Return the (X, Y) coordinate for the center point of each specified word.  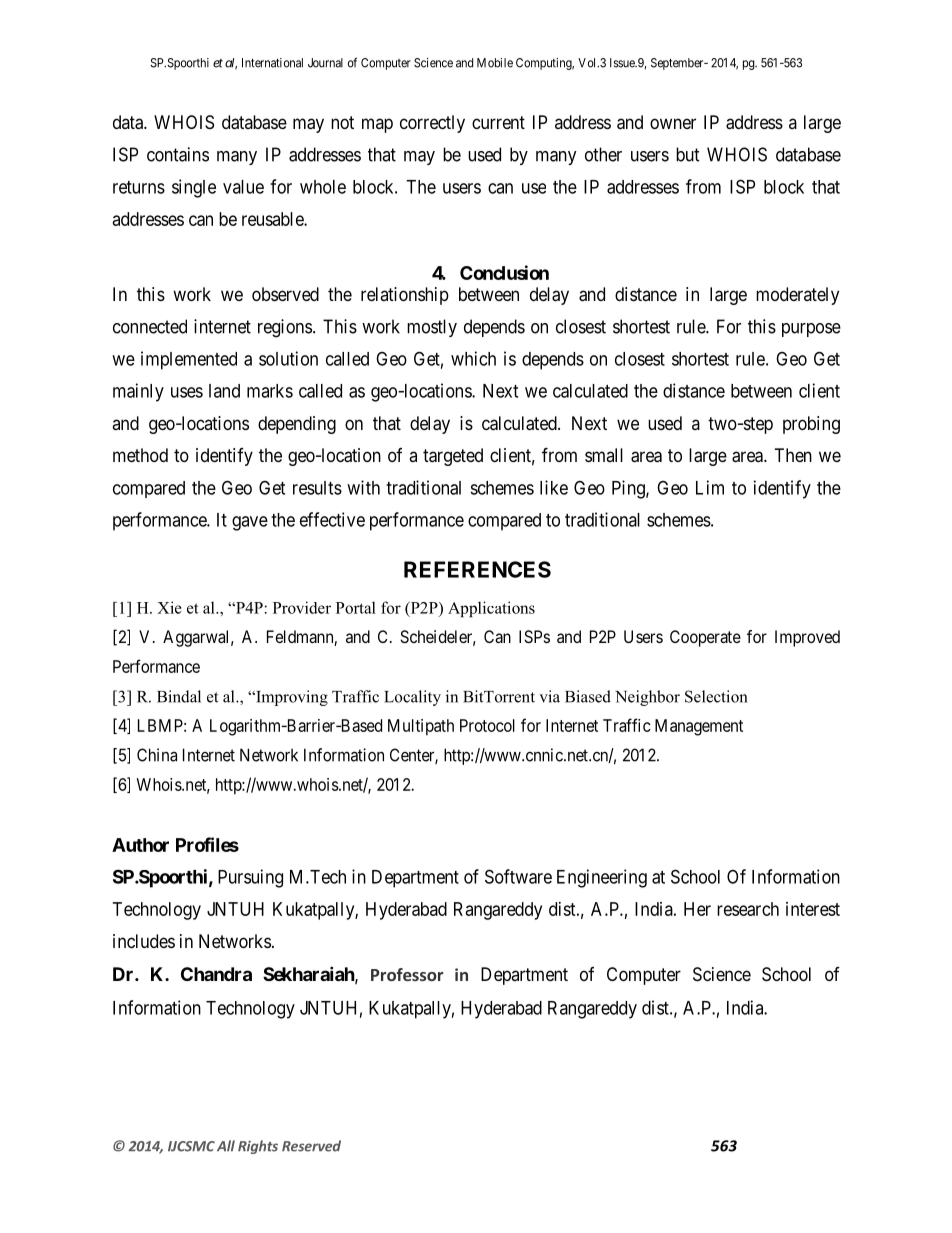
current (498, 122)
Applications (491, 609)
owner (673, 123)
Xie (169, 607)
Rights (258, 1147)
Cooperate (705, 638)
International (272, 63)
